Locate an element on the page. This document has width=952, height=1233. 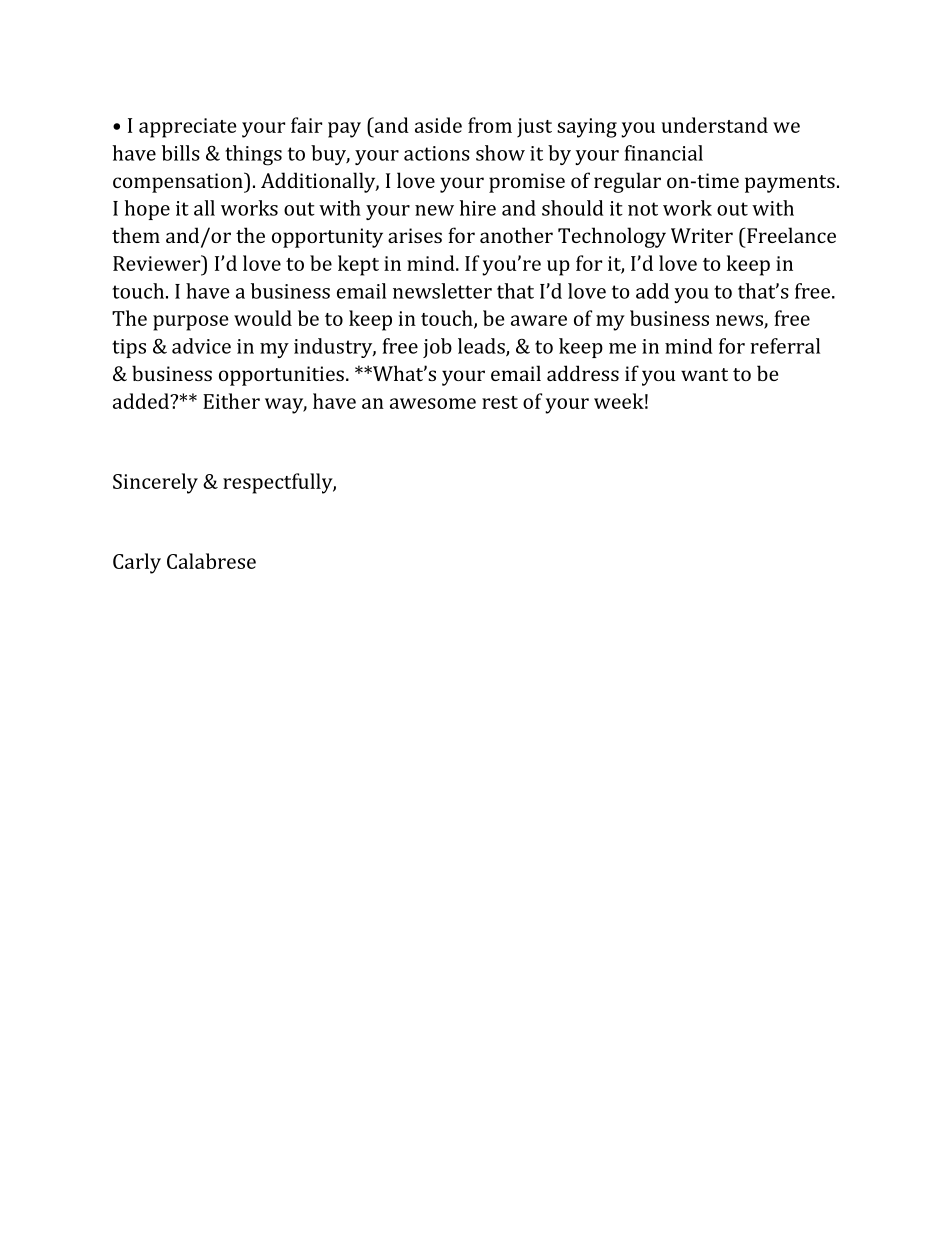
understand is located at coordinates (714, 125).
